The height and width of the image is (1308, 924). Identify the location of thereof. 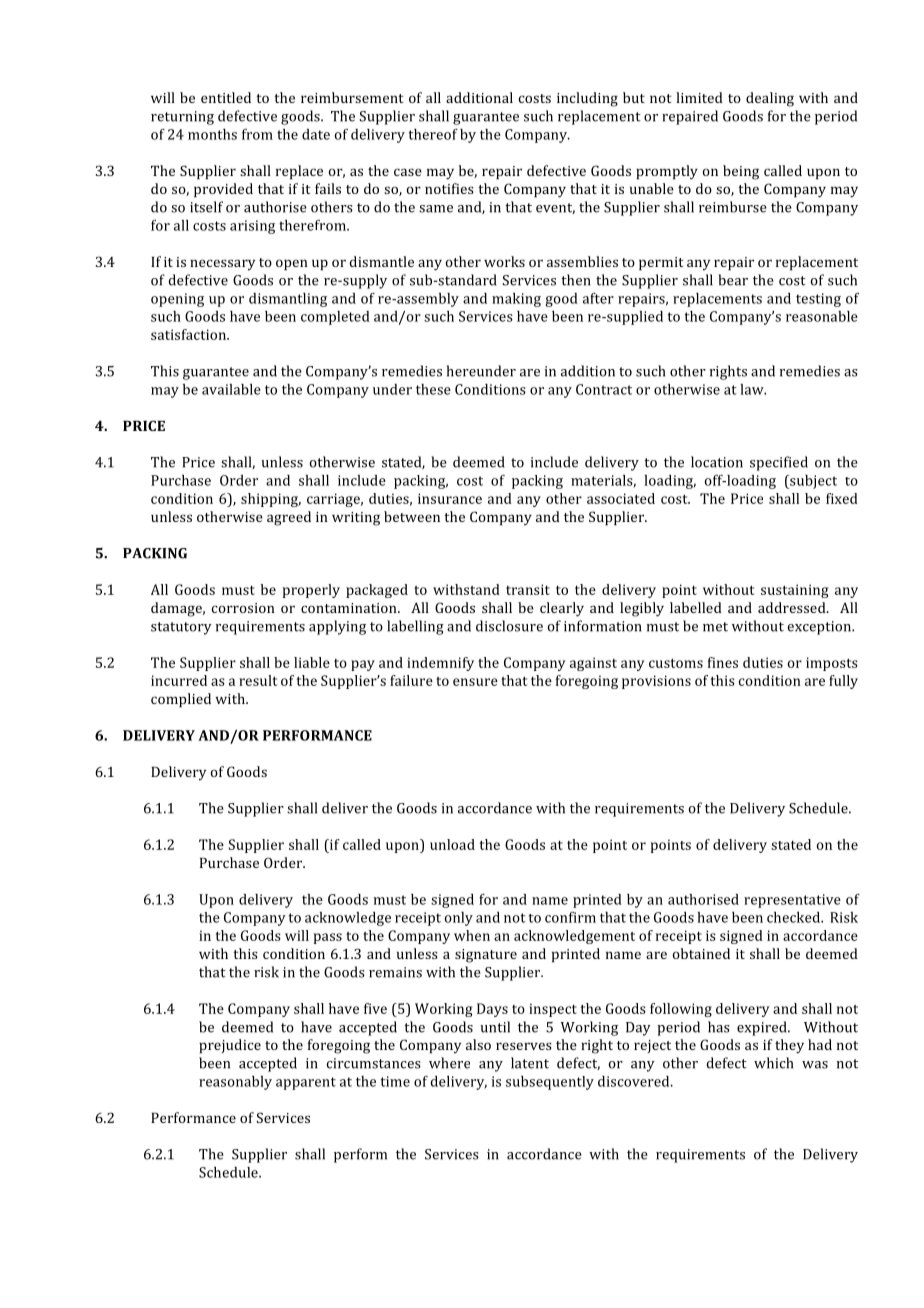
(433, 134).
